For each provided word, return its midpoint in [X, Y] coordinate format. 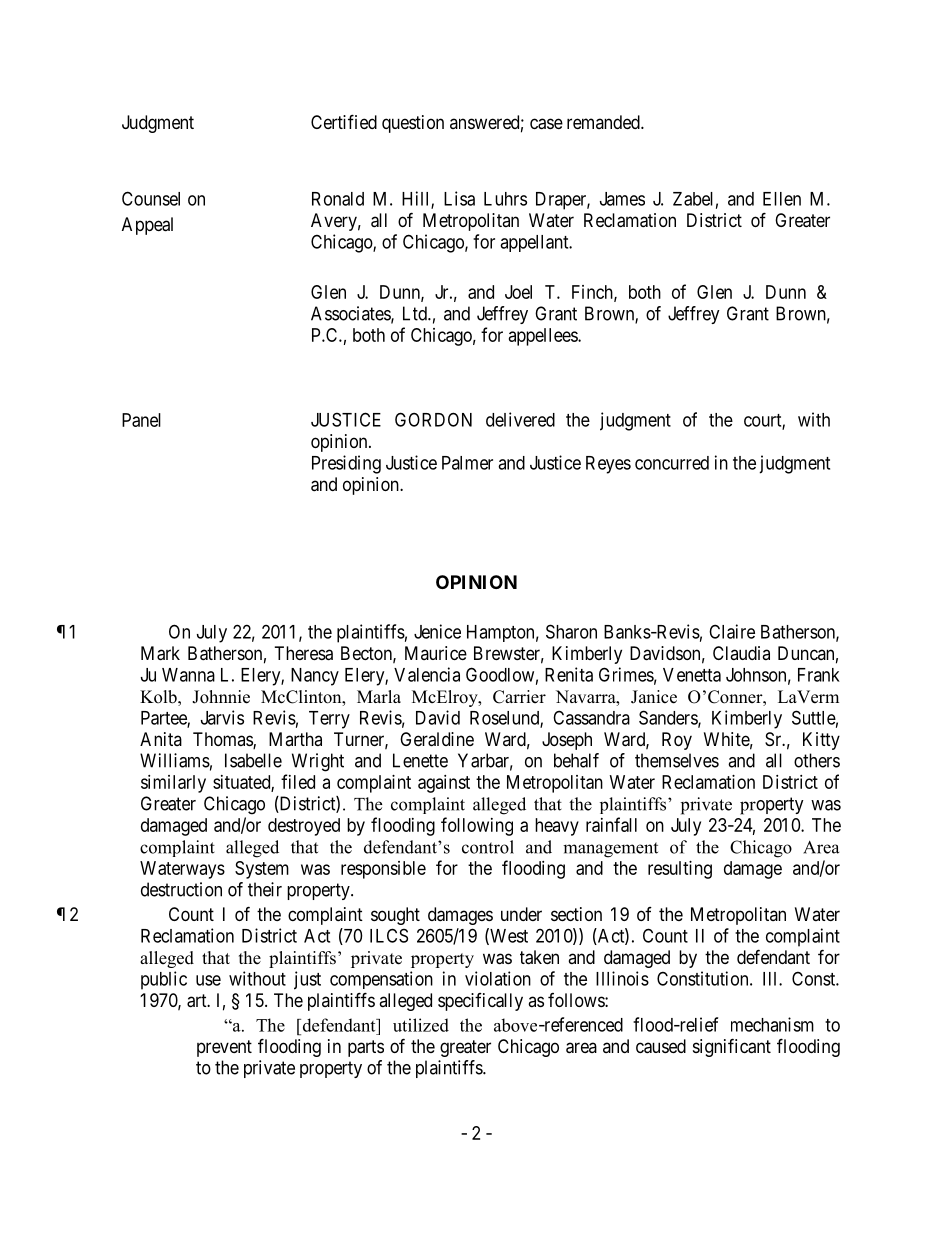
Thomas [223, 740]
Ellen [782, 199]
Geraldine [437, 739]
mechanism [772, 1024]
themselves [677, 760]
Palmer [467, 463]
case [546, 124]
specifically [480, 1002]
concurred [672, 463]
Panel [141, 420]
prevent [224, 1048]
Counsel [151, 198]
